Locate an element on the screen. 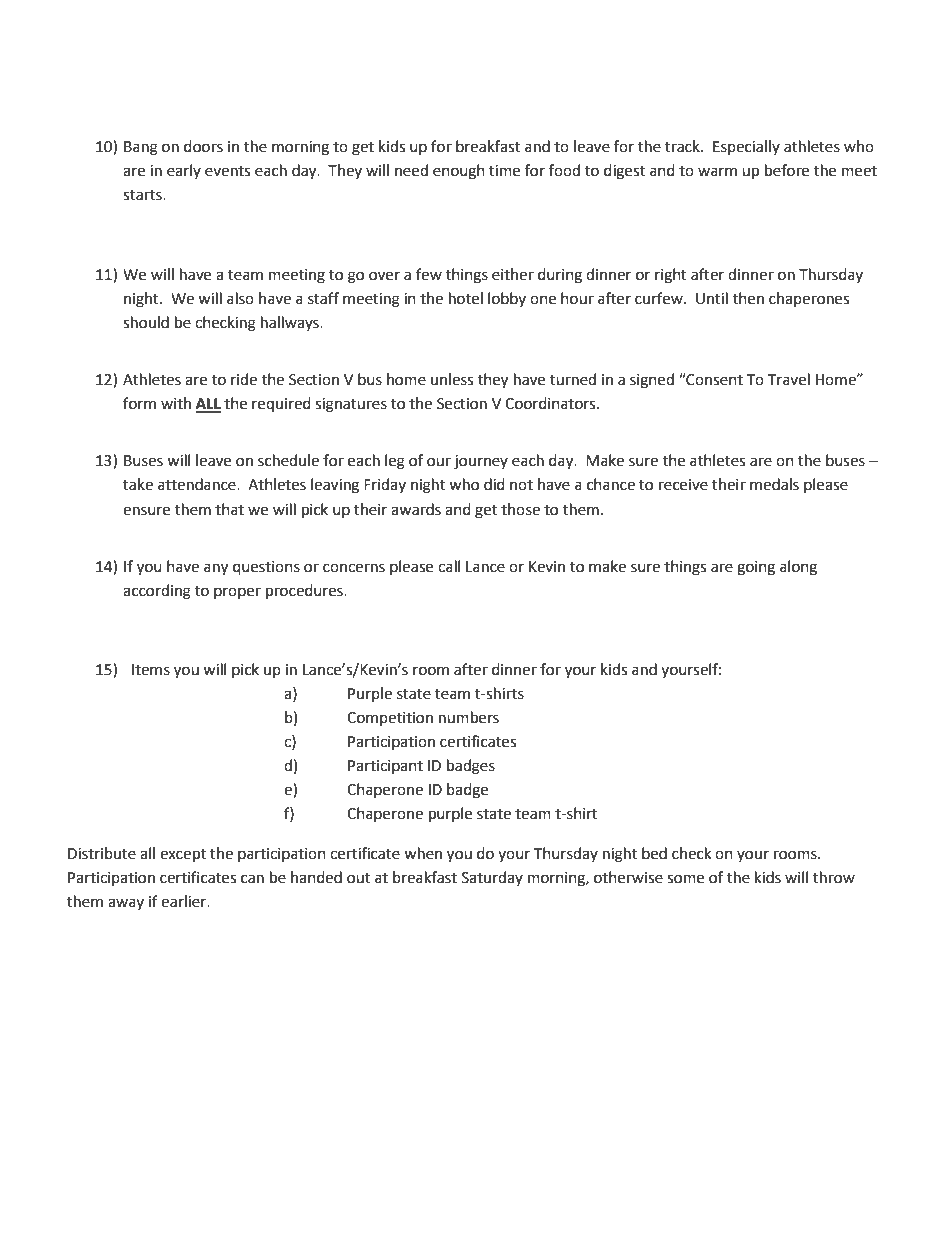 This screenshot has height=1233, width=952. unless is located at coordinates (452, 379).
